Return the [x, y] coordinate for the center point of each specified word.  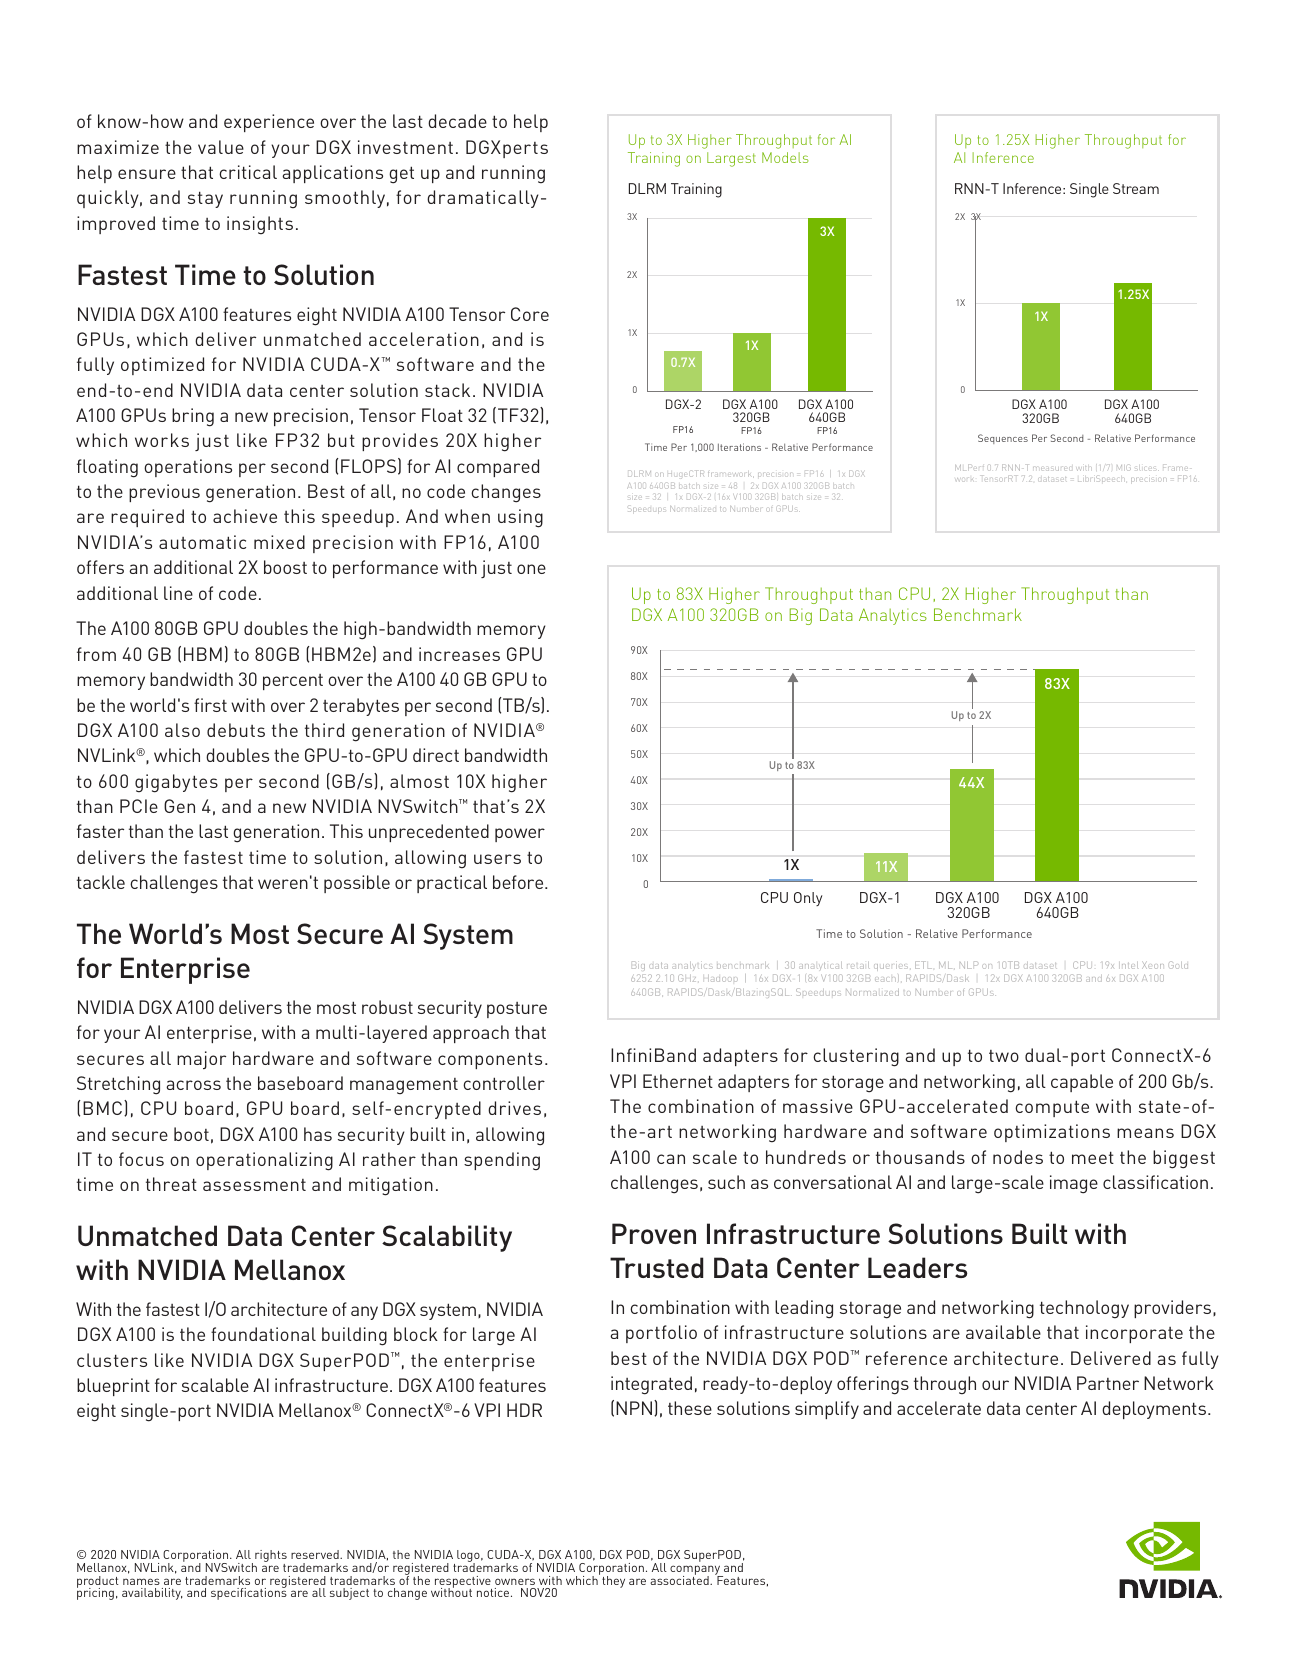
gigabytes [176, 783]
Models [785, 157]
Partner [1108, 1383]
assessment [254, 1185]
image [1074, 1184]
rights [271, 1557]
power [520, 835]
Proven [654, 1233]
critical [248, 172]
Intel [1130, 965]
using [520, 518]
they [613, 1582]
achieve [245, 516]
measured [1051, 469]
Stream [1136, 188]
